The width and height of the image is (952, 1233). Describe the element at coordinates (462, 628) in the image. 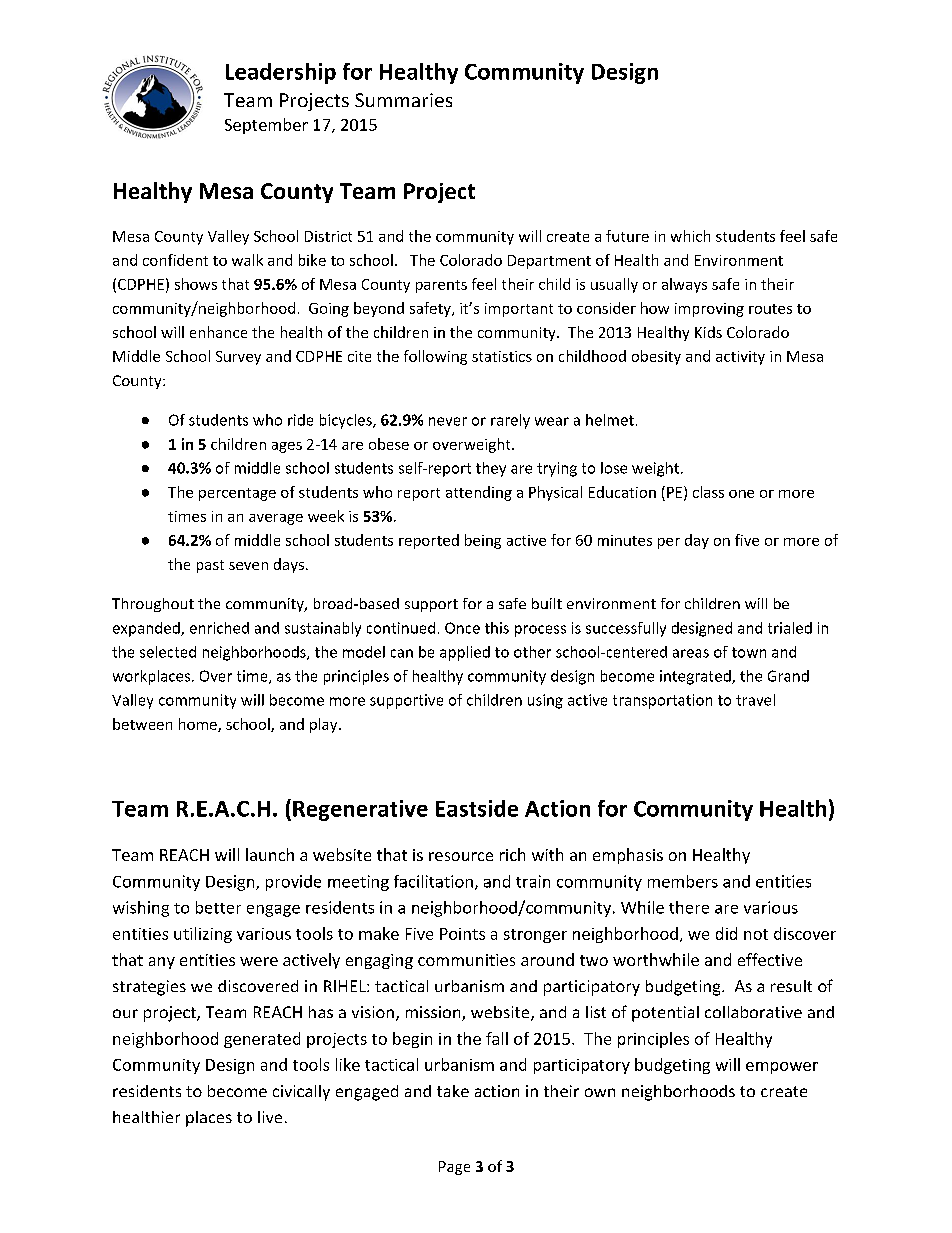

I see `Once` at that location.
